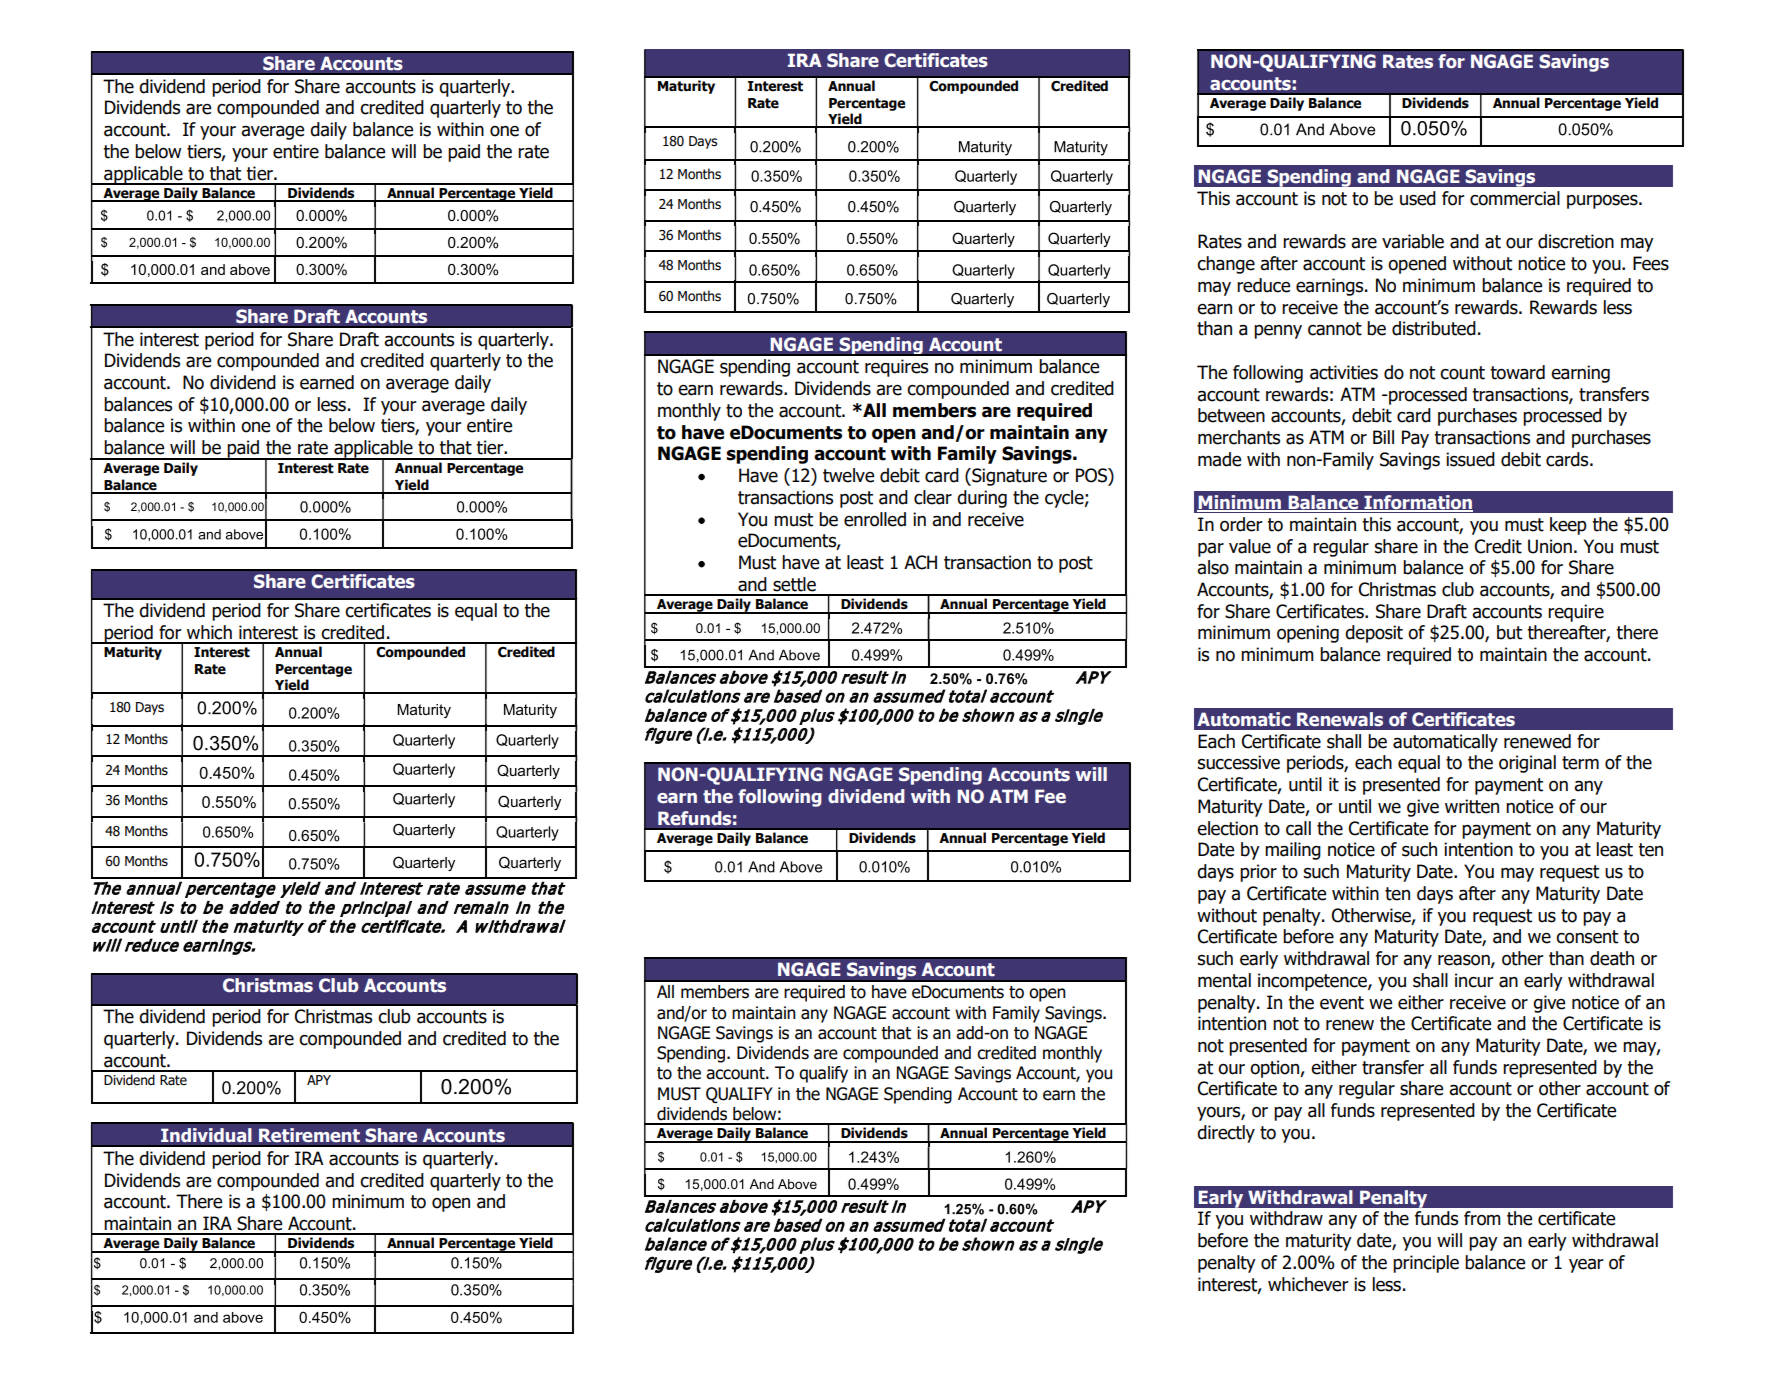 The image size is (1781, 1376). What do you see at coordinates (875, 519) in the image?
I see `enrolled` at bounding box center [875, 519].
